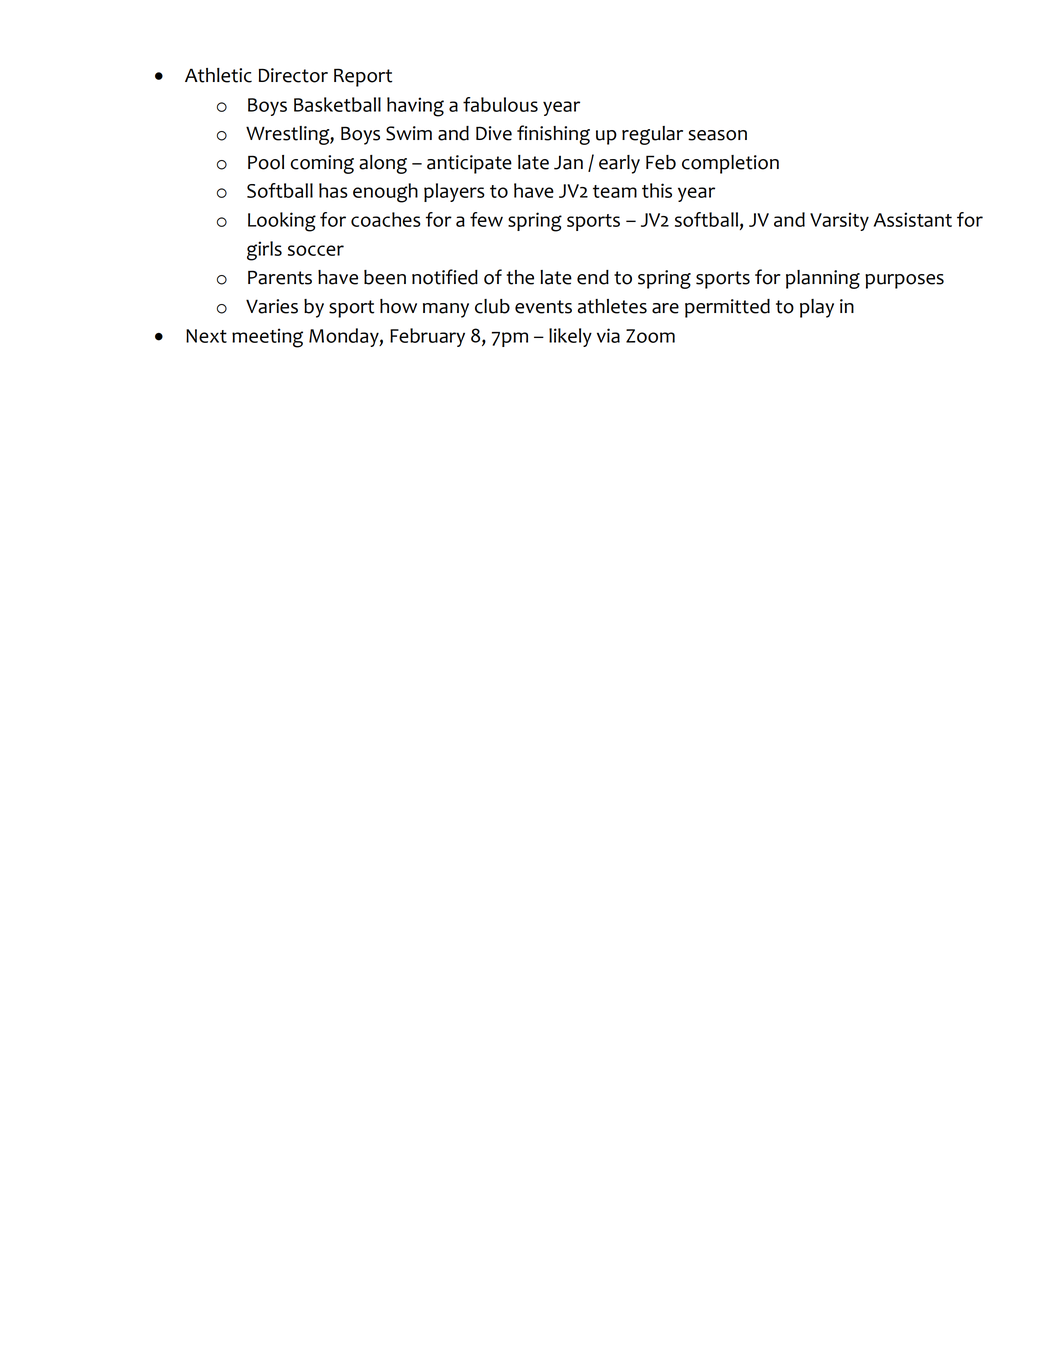 Image resolution: width=1047 pixels, height=1355 pixels. What do you see at coordinates (717, 135) in the page?
I see `season` at bounding box center [717, 135].
